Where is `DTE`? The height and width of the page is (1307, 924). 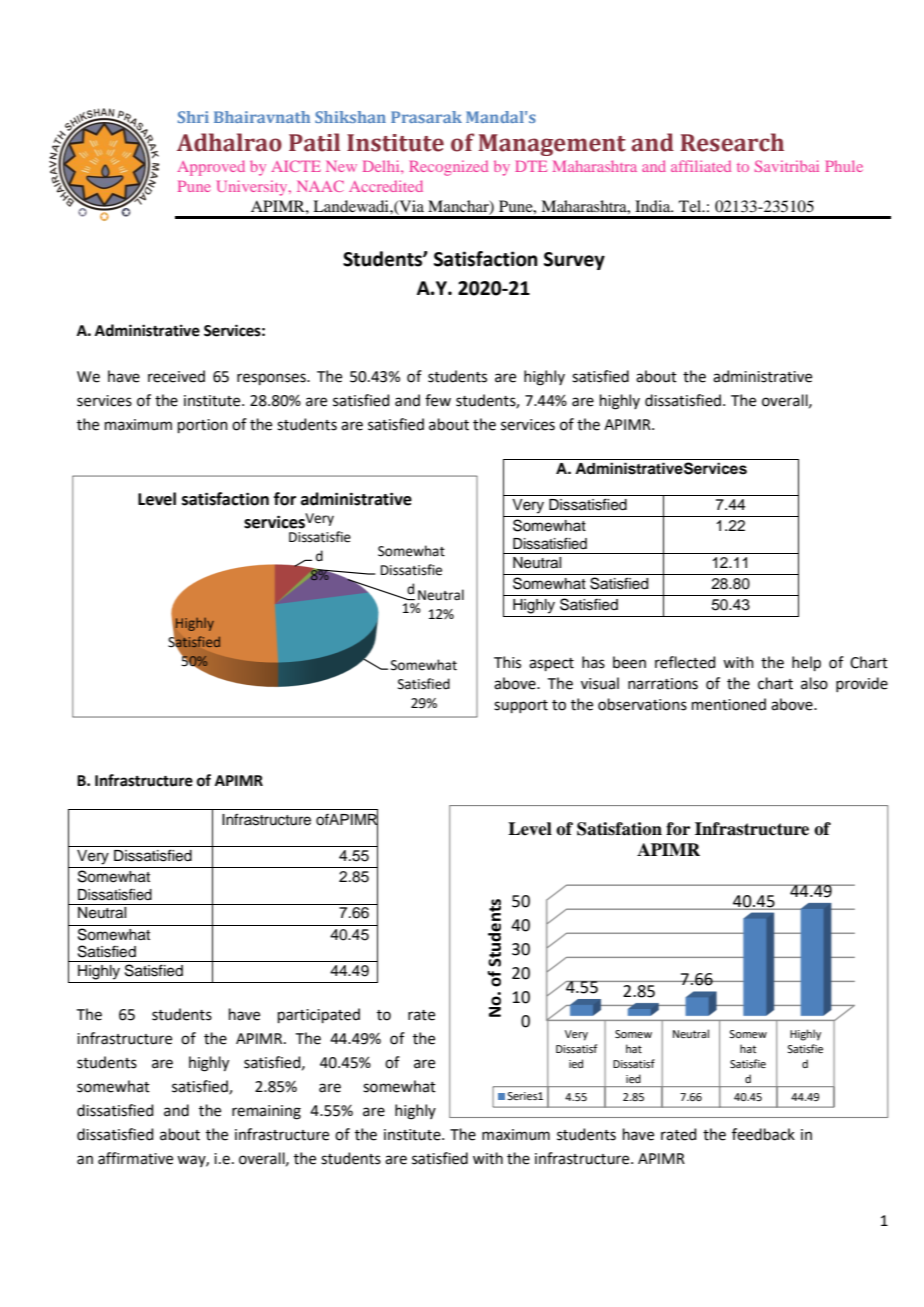 DTE is located at coordinates (531, 166).
